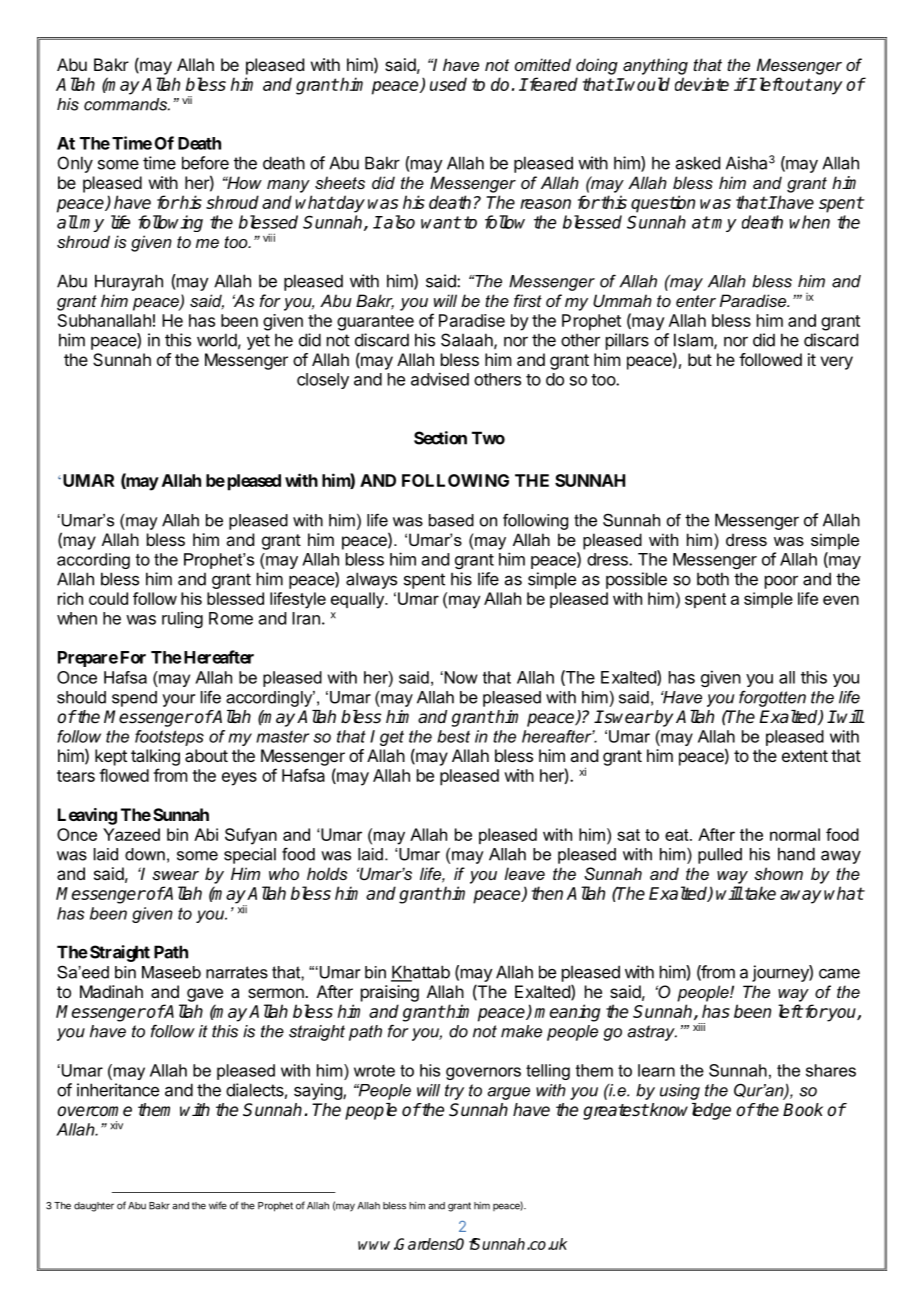 The height and width of the page is (1308, 924). What do you see at coordinates (206, 834) in the page?
I see `Abi` at bounding box center [206, 834].
